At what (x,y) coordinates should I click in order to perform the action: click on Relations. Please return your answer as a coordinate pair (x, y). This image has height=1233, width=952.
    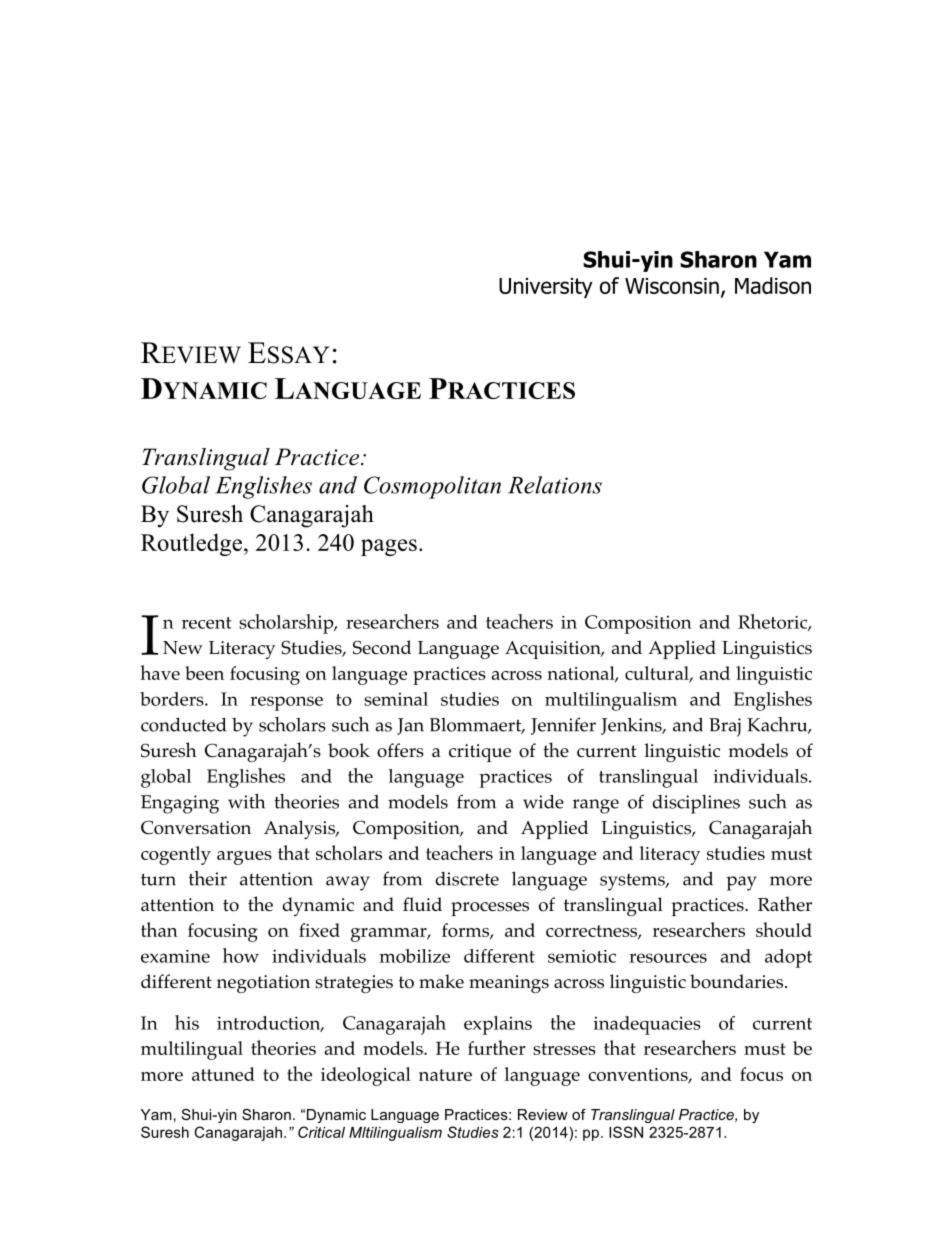
    Looking at the image, I should click on (555, 485).
